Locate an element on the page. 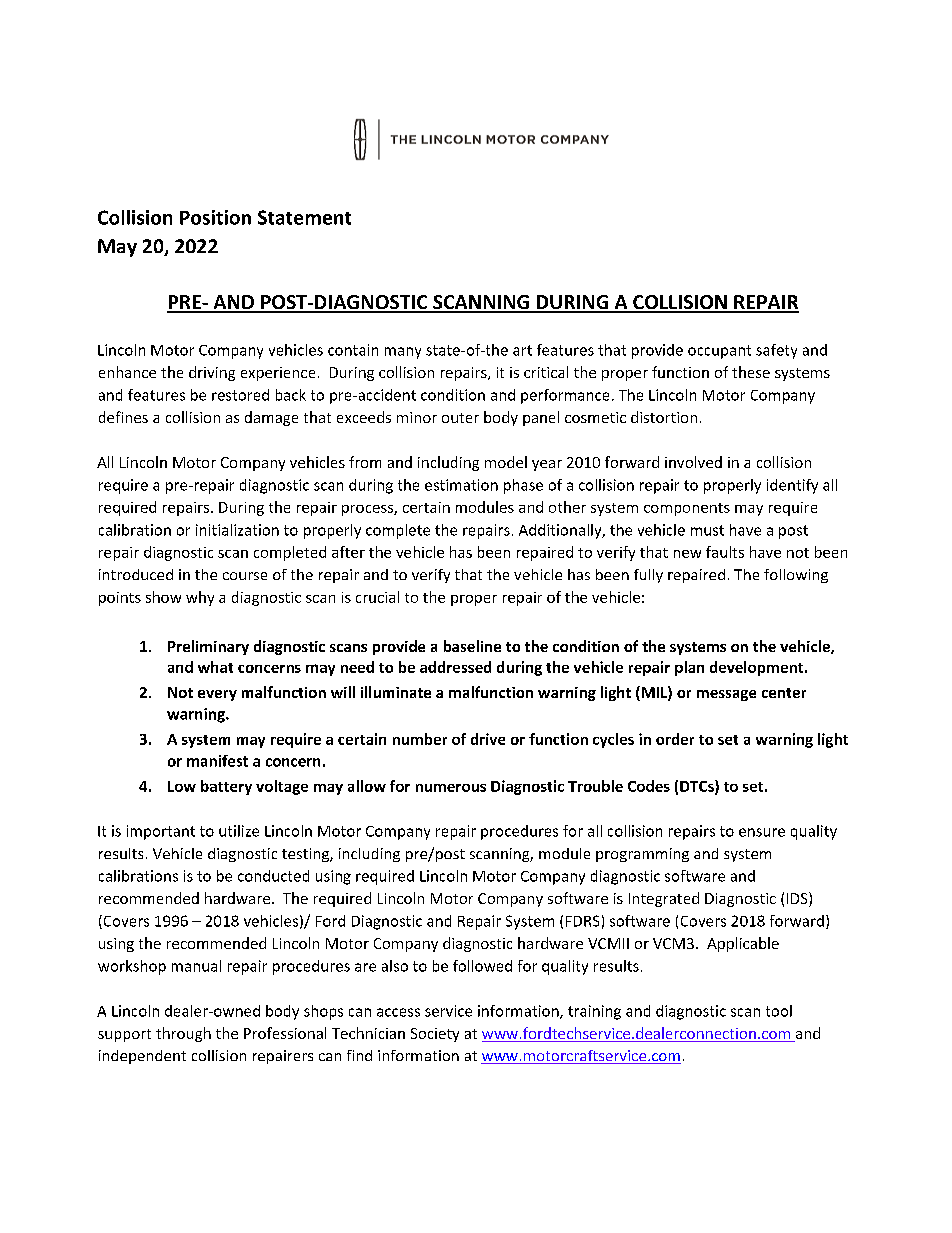 This page has height=1233, width=952. baseline is located at coordinates (472, 646).
